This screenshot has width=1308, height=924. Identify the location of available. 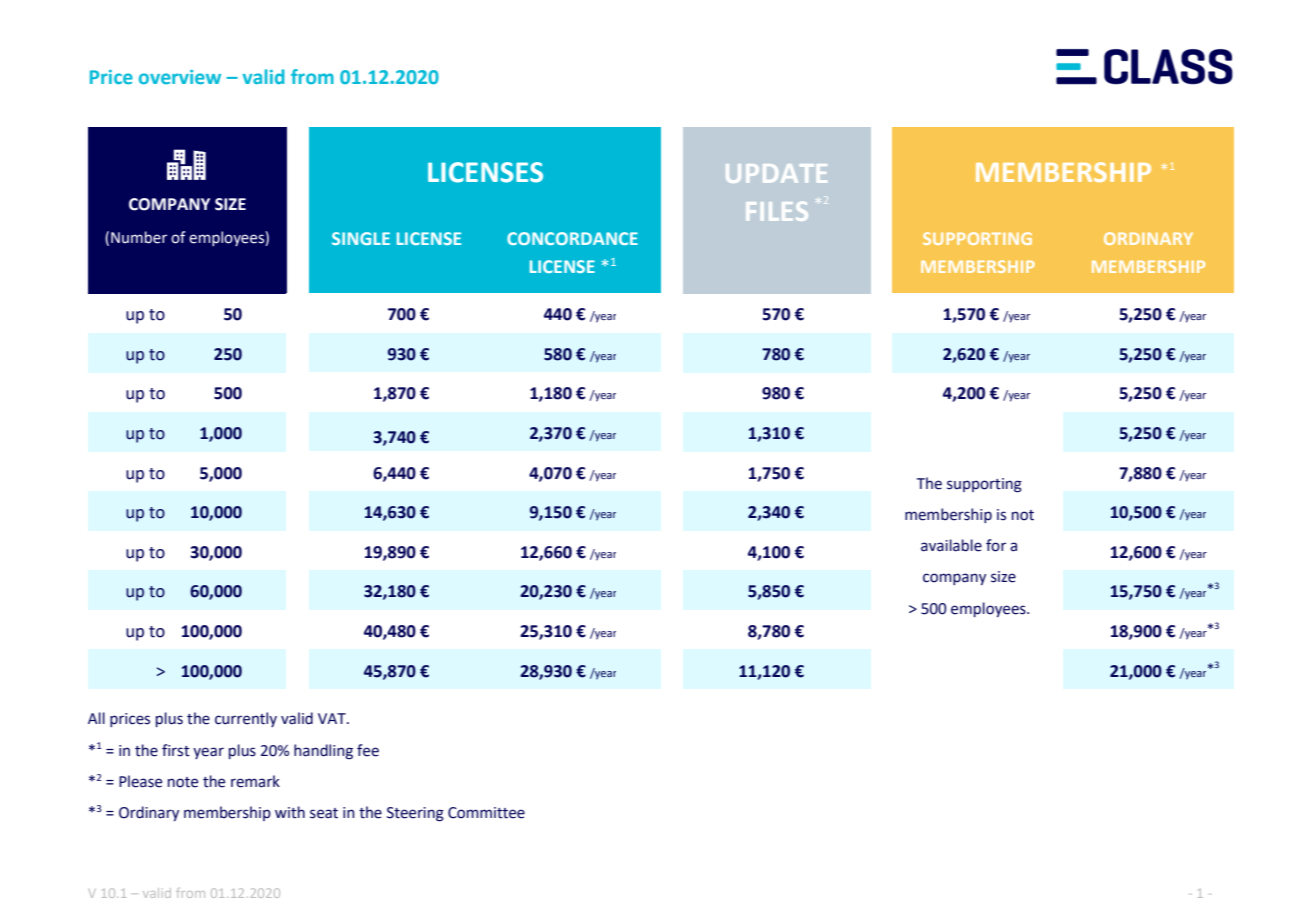
(951, 545).
